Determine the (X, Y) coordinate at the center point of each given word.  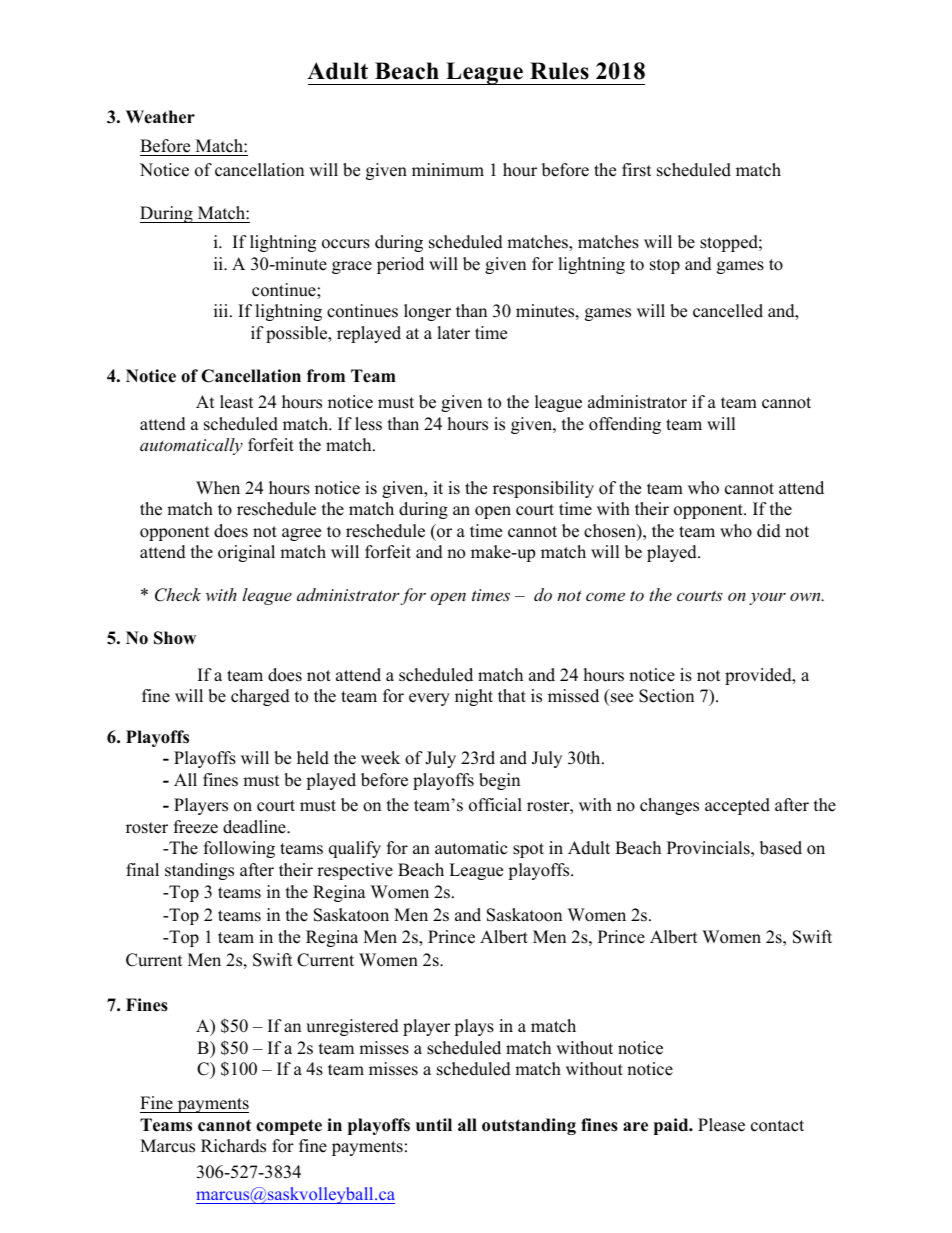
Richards (233, 1146)
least (237, 402)
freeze (196, 827)
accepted (737, 806)
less (368, 424)
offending (625, 425)
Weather (160, 117)
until (434, 1124)
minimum (448, 170)
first (637, 170)
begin (499, 781)
